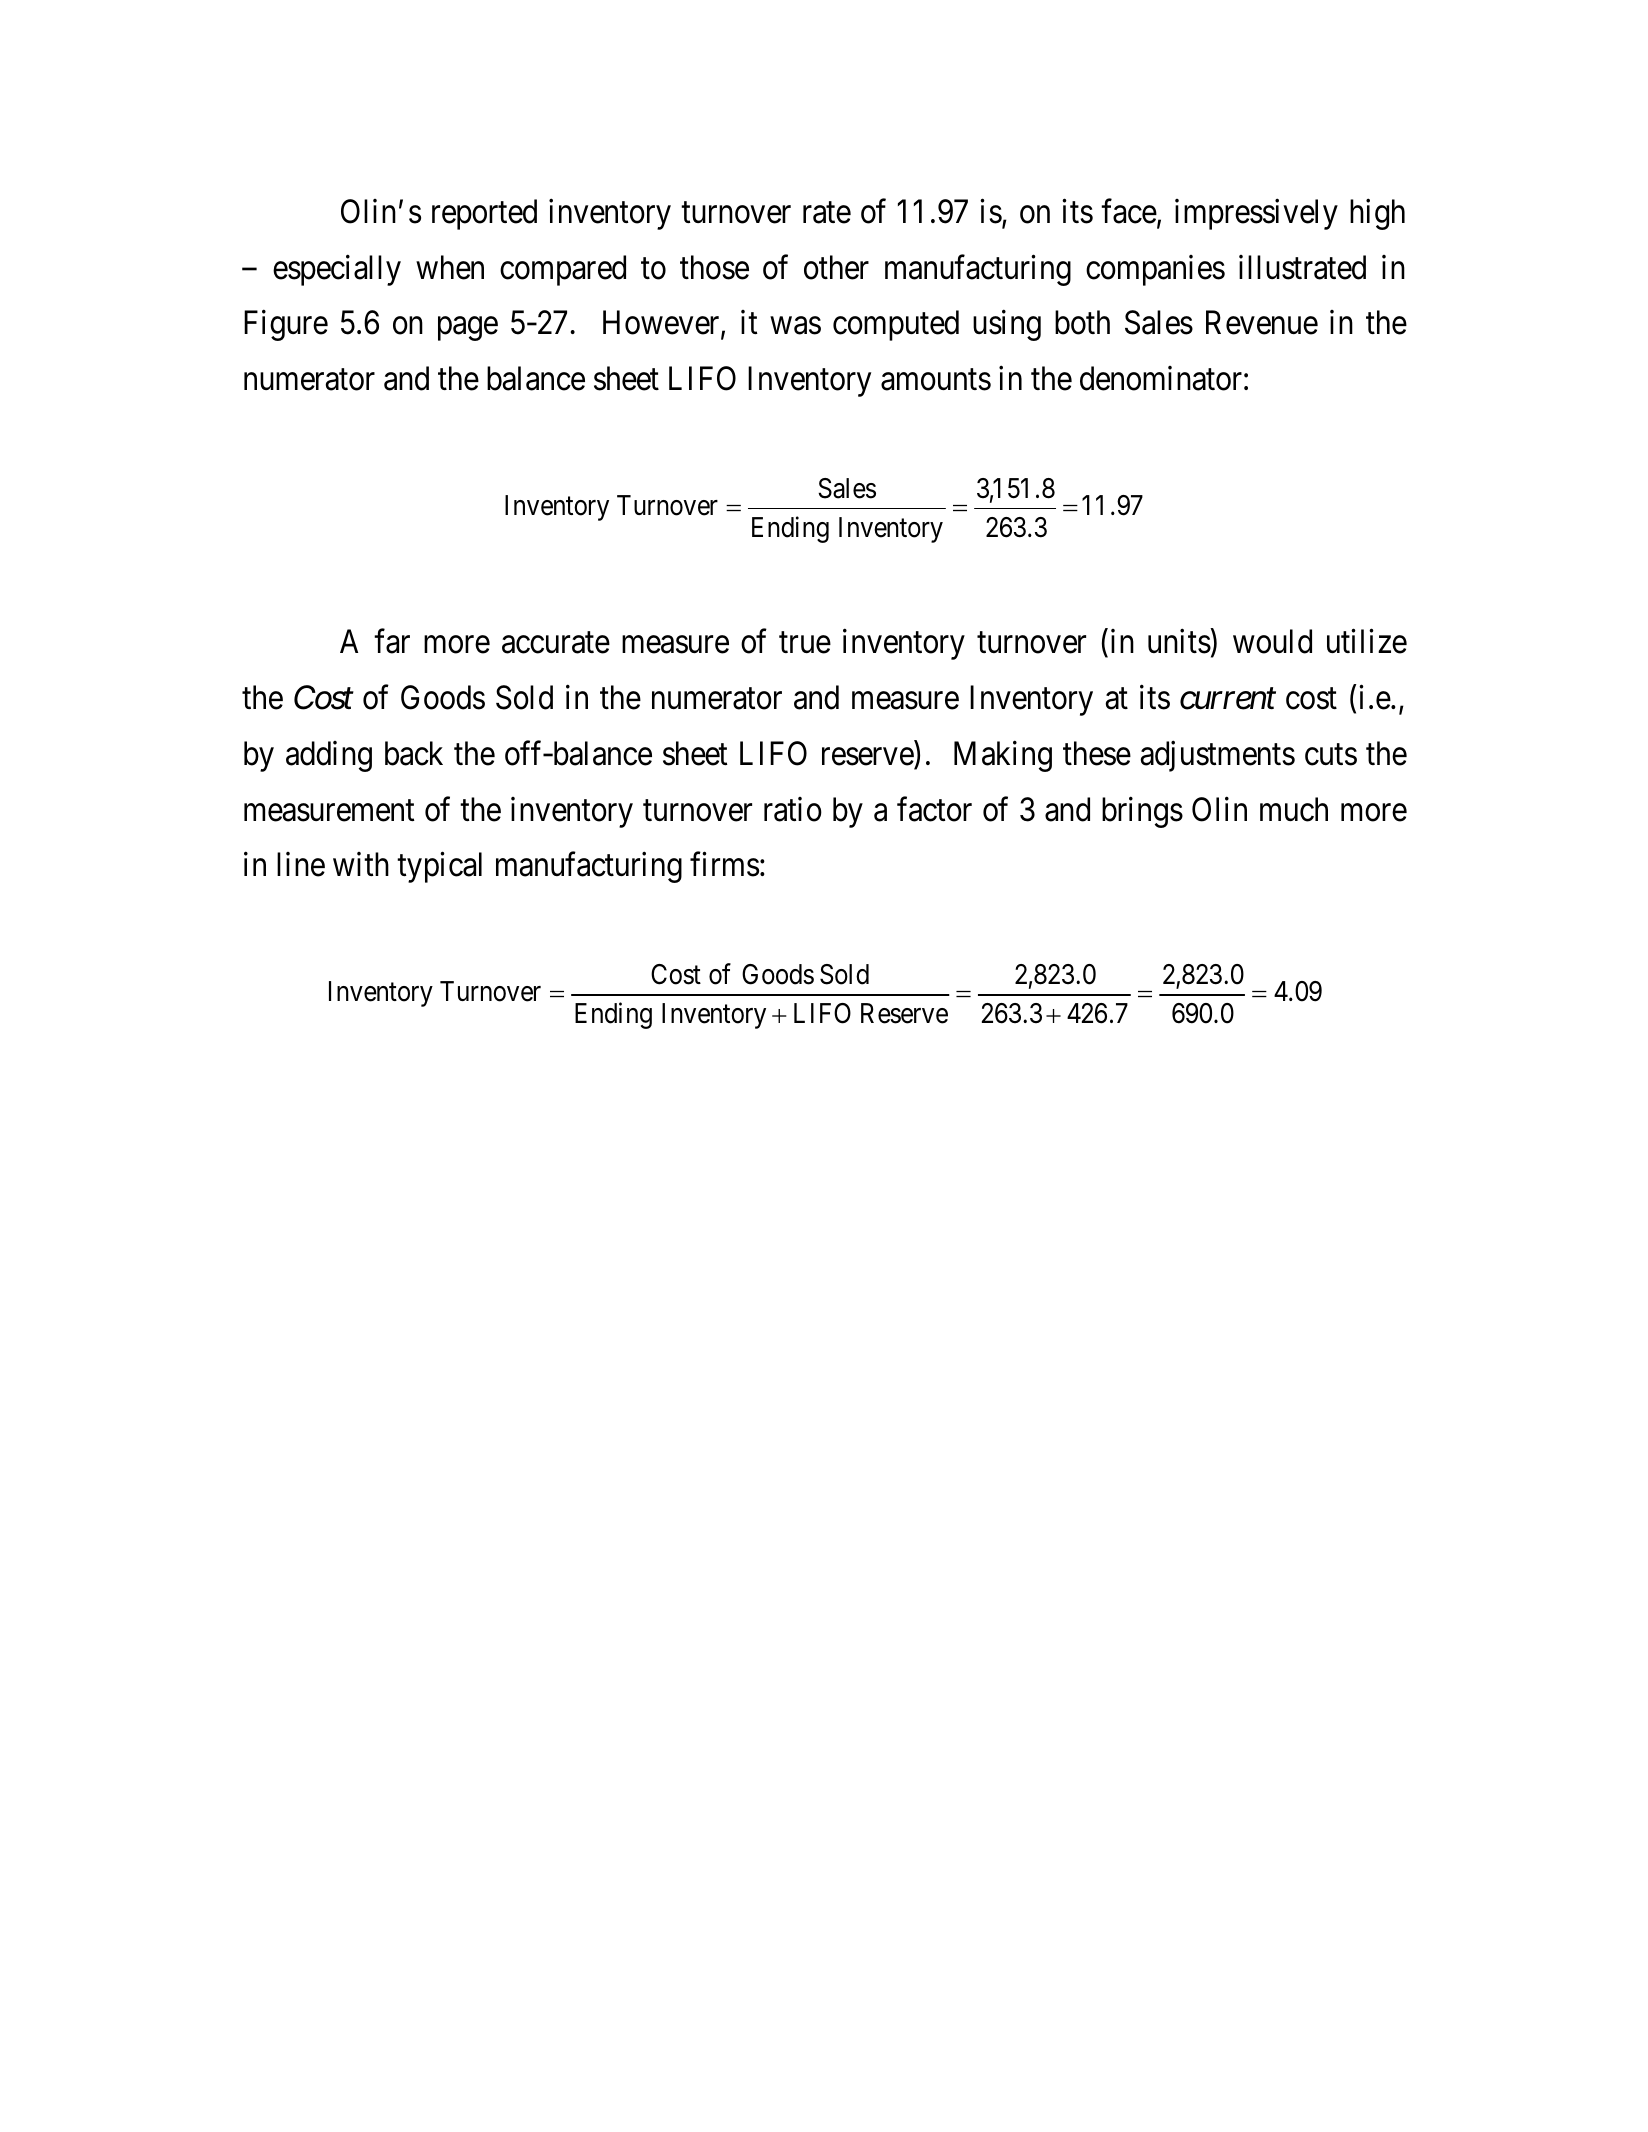  Describe the element at coordinates (484, 214) in the page. I see `reported` at that location.
